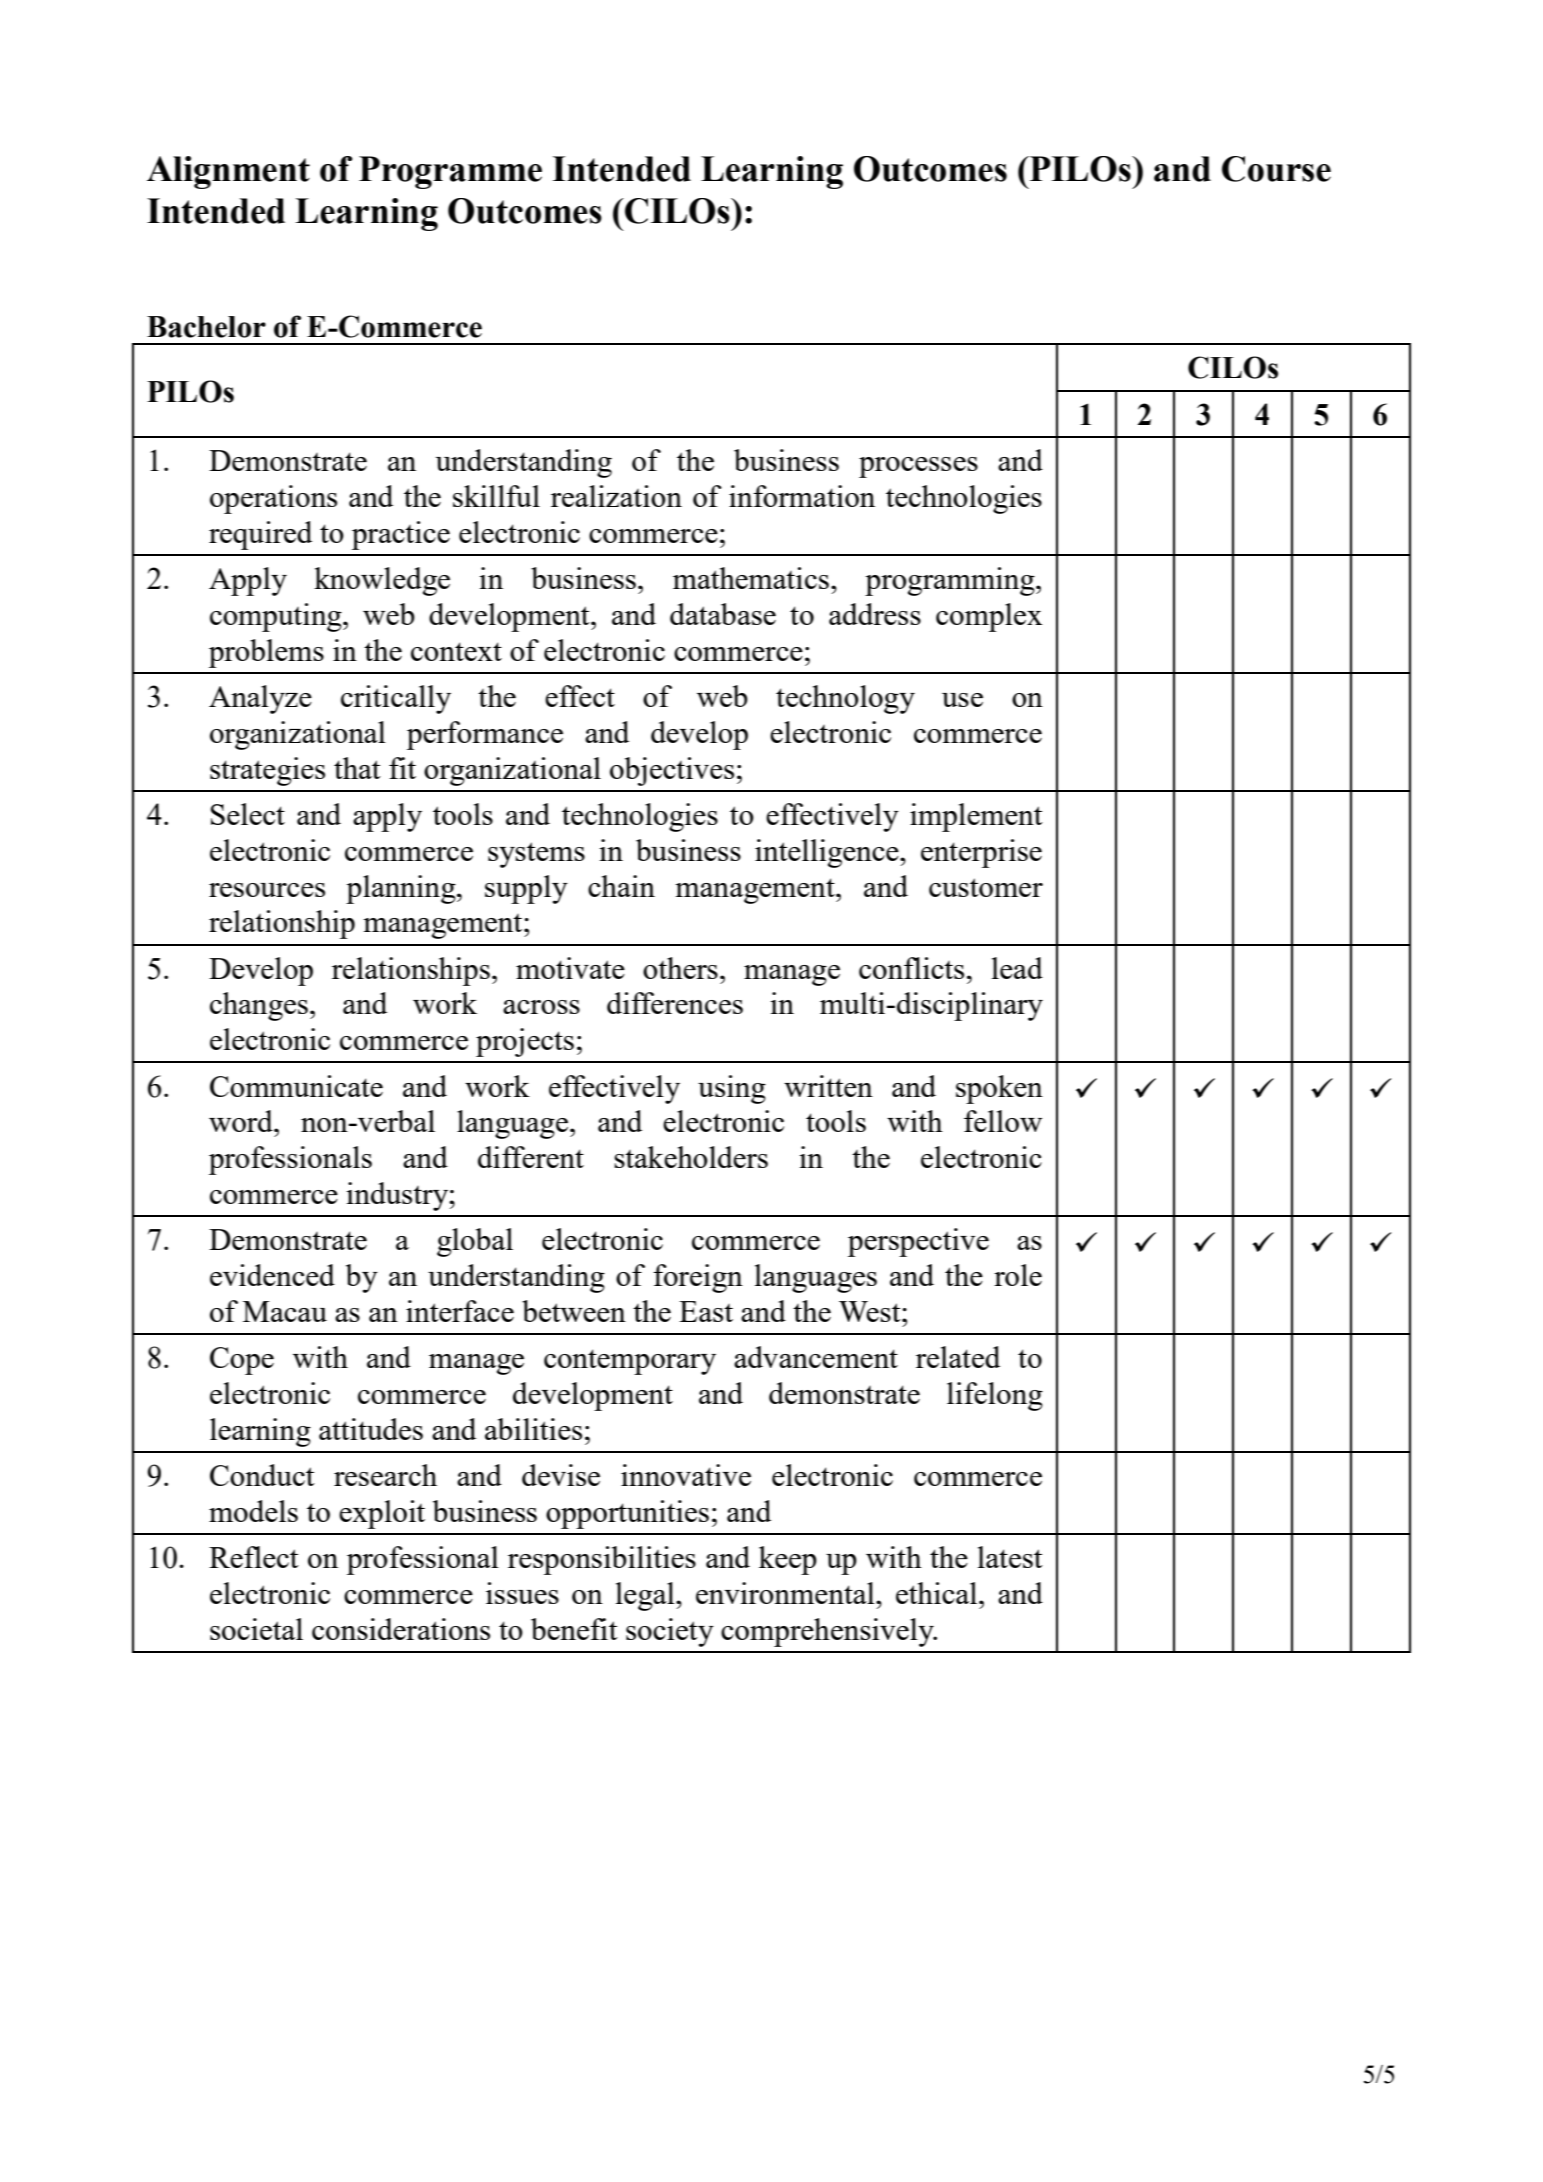 This page has height=2182, width=1543. Describe the element at coordinates (272, 1275) in the page. I see `evidenced` at that location.
